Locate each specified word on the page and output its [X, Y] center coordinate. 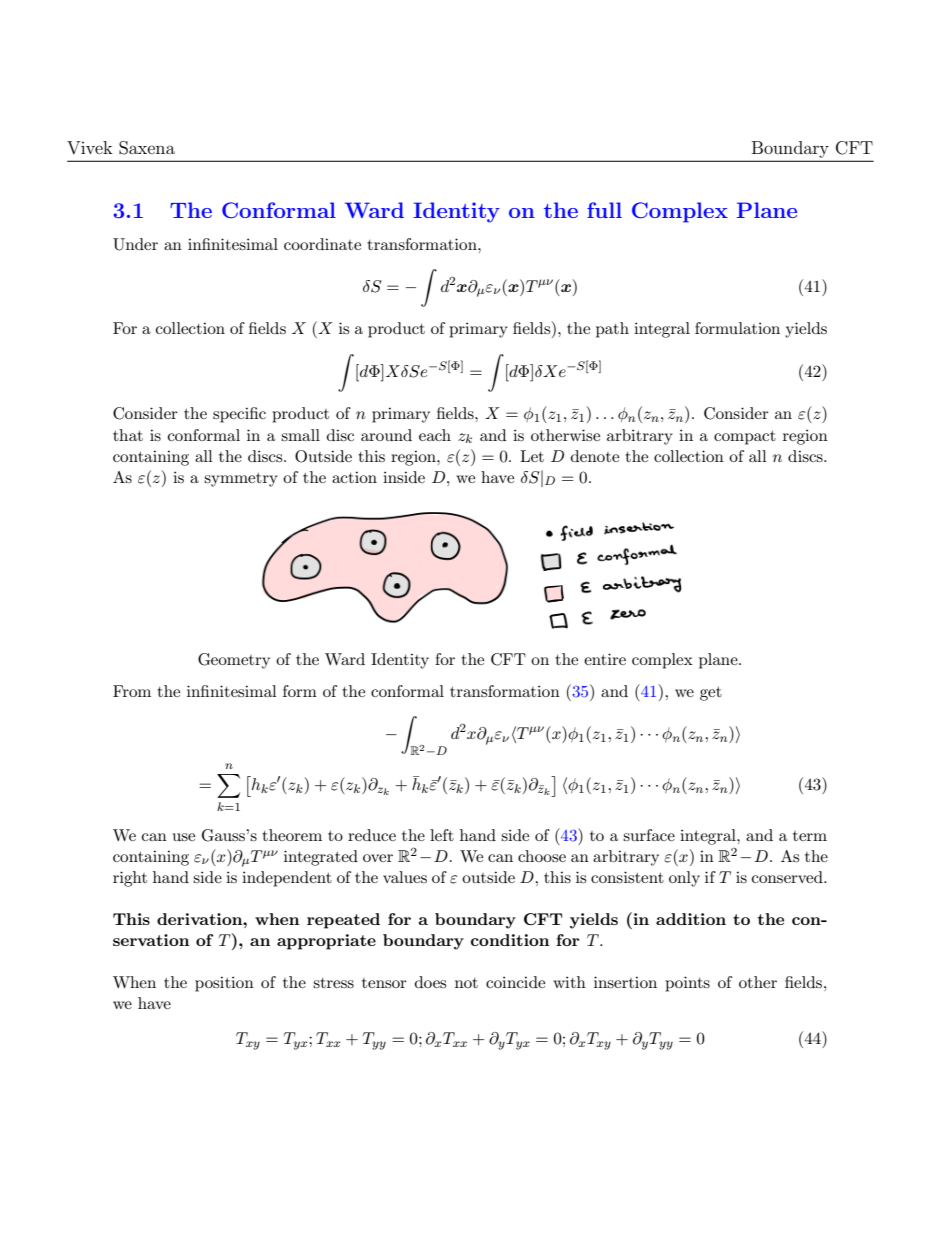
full [604, 210]
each [435, 435]
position [224, 984]
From [132, 691]
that [128, 435]
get [711, 694]
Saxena [147, 148]
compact [745, 438]
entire [605, 659]
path [612, 330]
